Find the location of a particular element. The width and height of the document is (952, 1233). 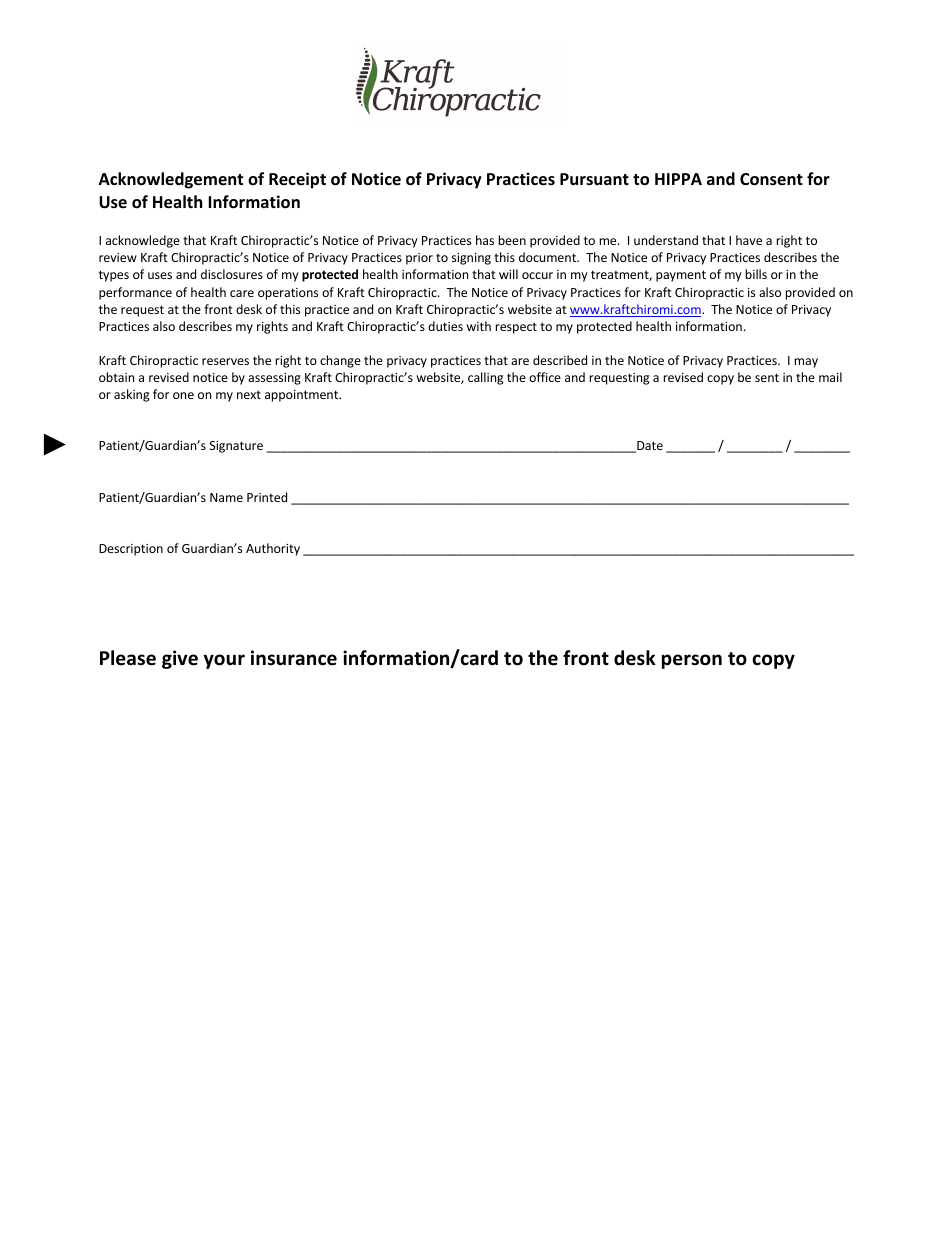

give is located at coordinates (180, 659).
